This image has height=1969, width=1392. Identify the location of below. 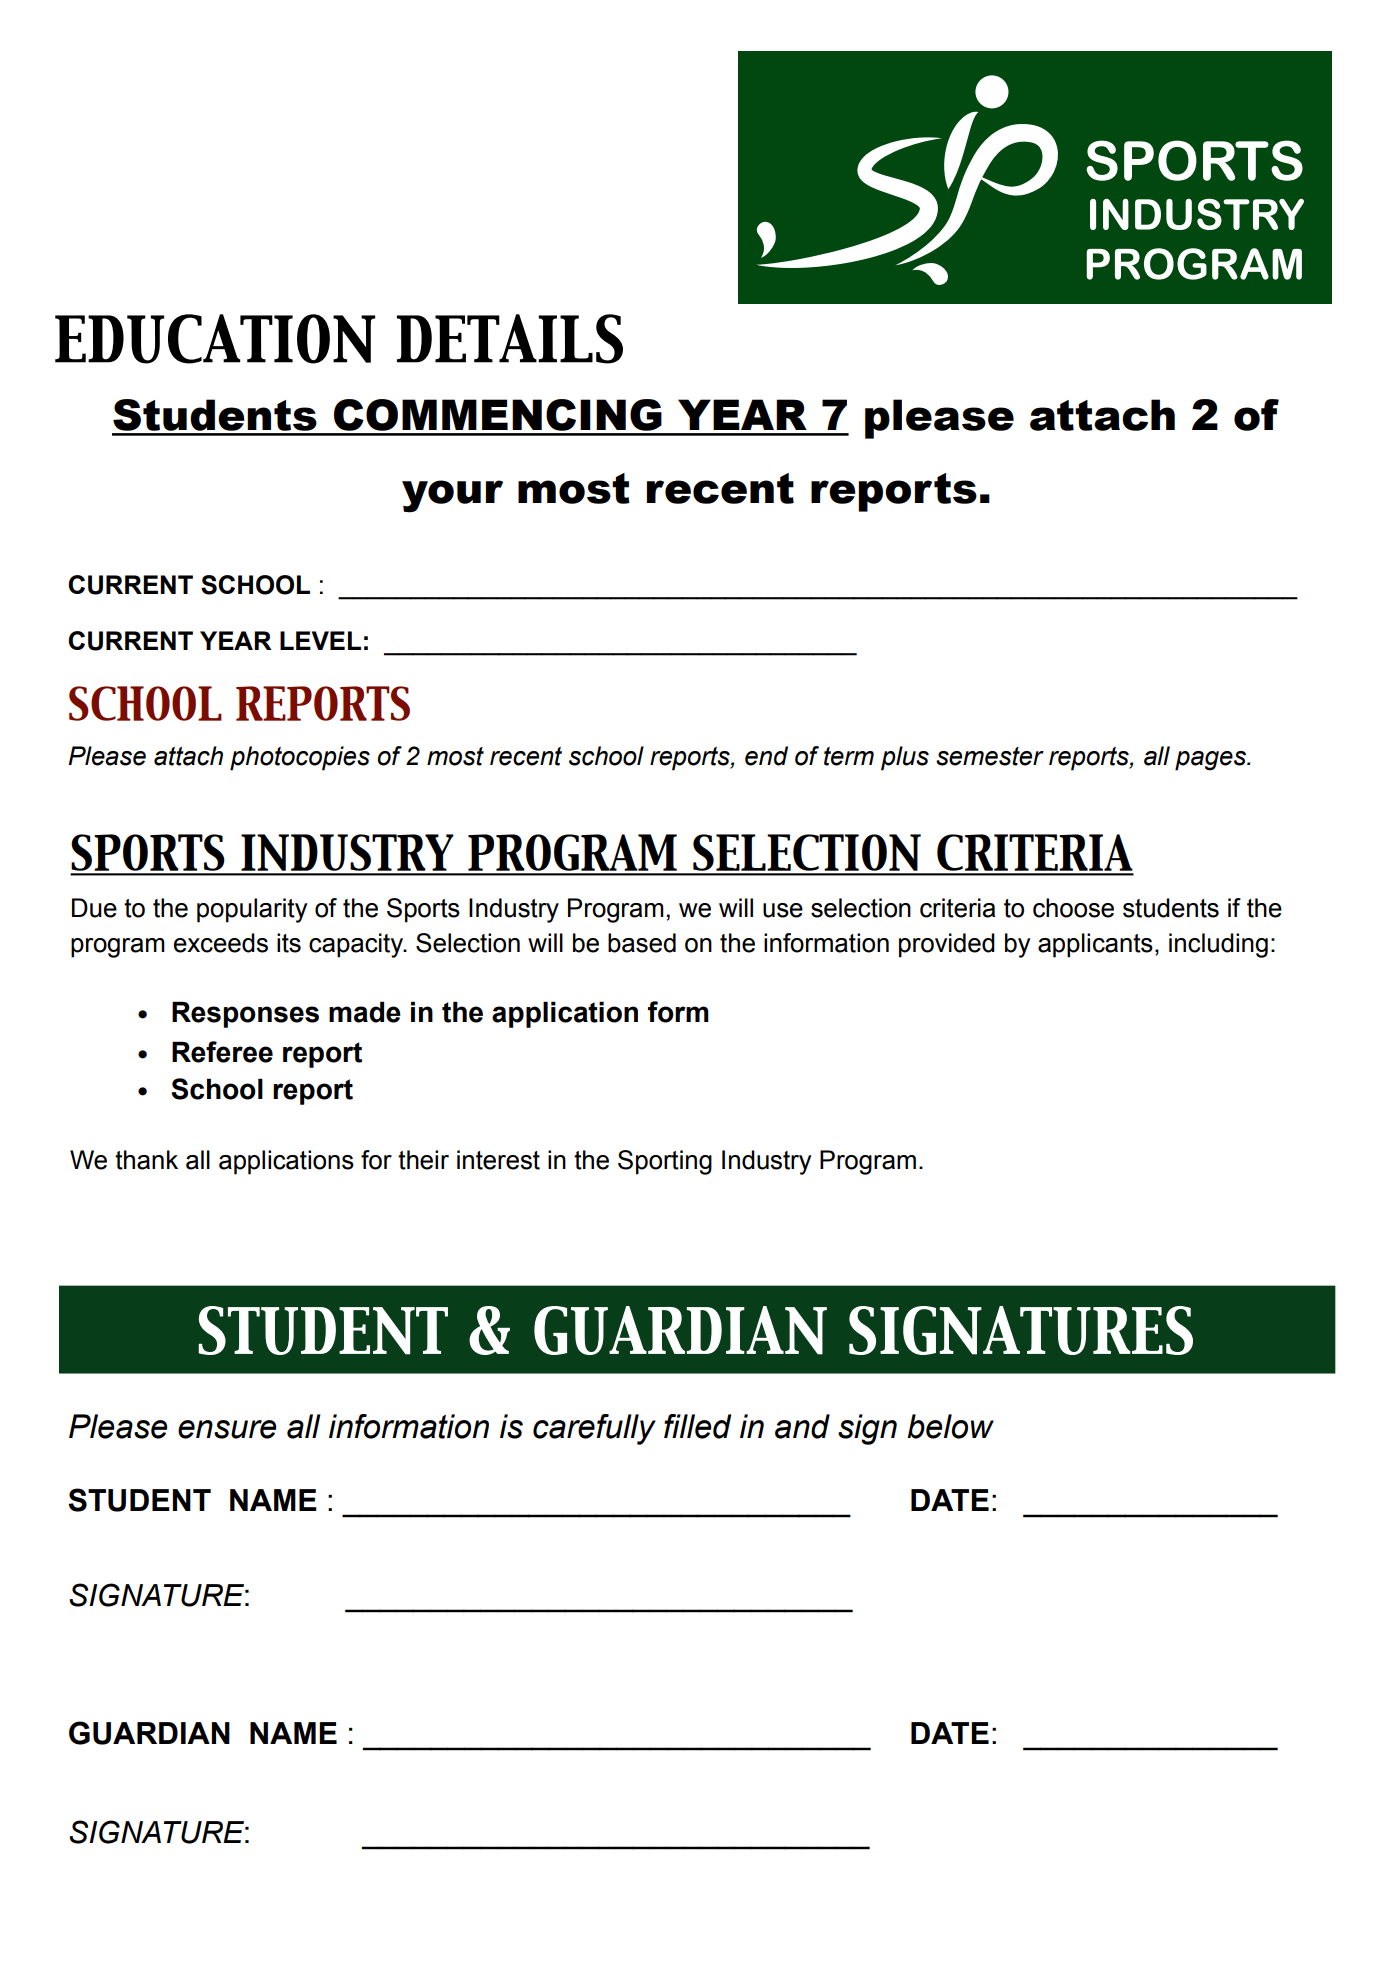
(950, 1426).
